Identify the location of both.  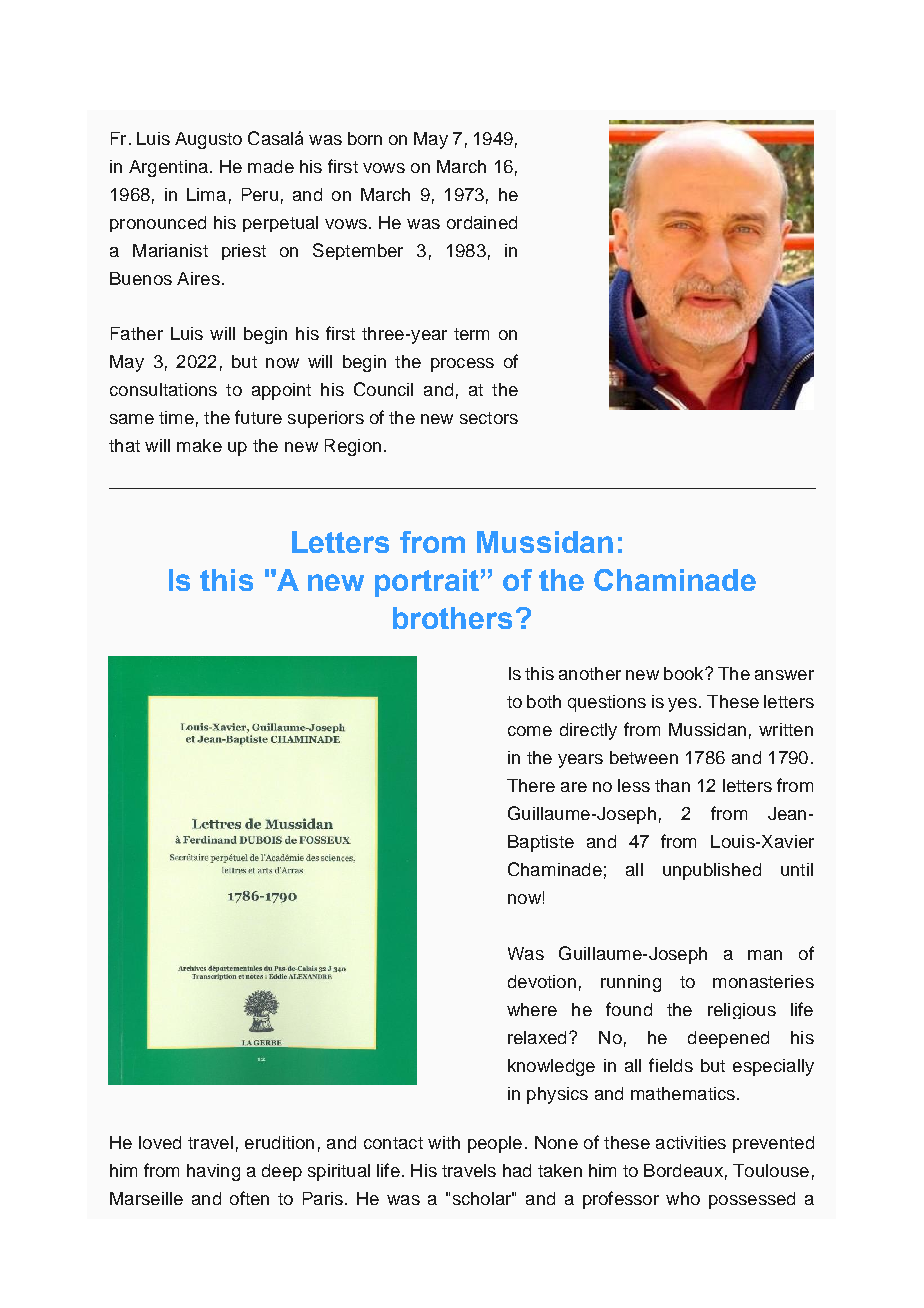
(544, 701).
